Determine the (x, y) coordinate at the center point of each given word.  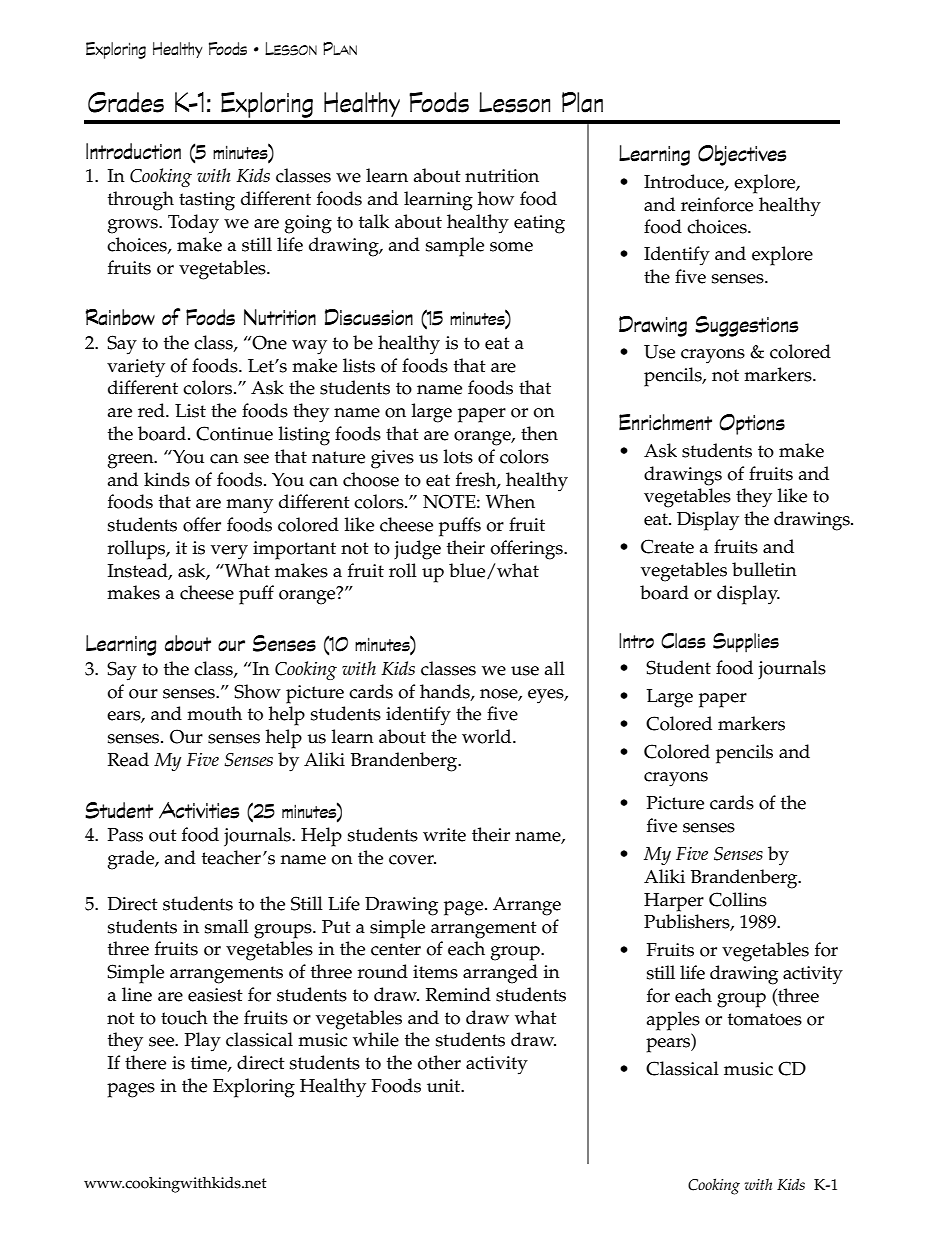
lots (458, 456)
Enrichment (665, 422)
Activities (199, 810)
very (229, 552)
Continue (234, 433)
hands (446, 692)
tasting (207, 201)
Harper (674, 902)
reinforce (717, 204)
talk (374, 221)
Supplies (746, 643)
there (145, 1062)
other (439, 1062)
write (444, 835)
